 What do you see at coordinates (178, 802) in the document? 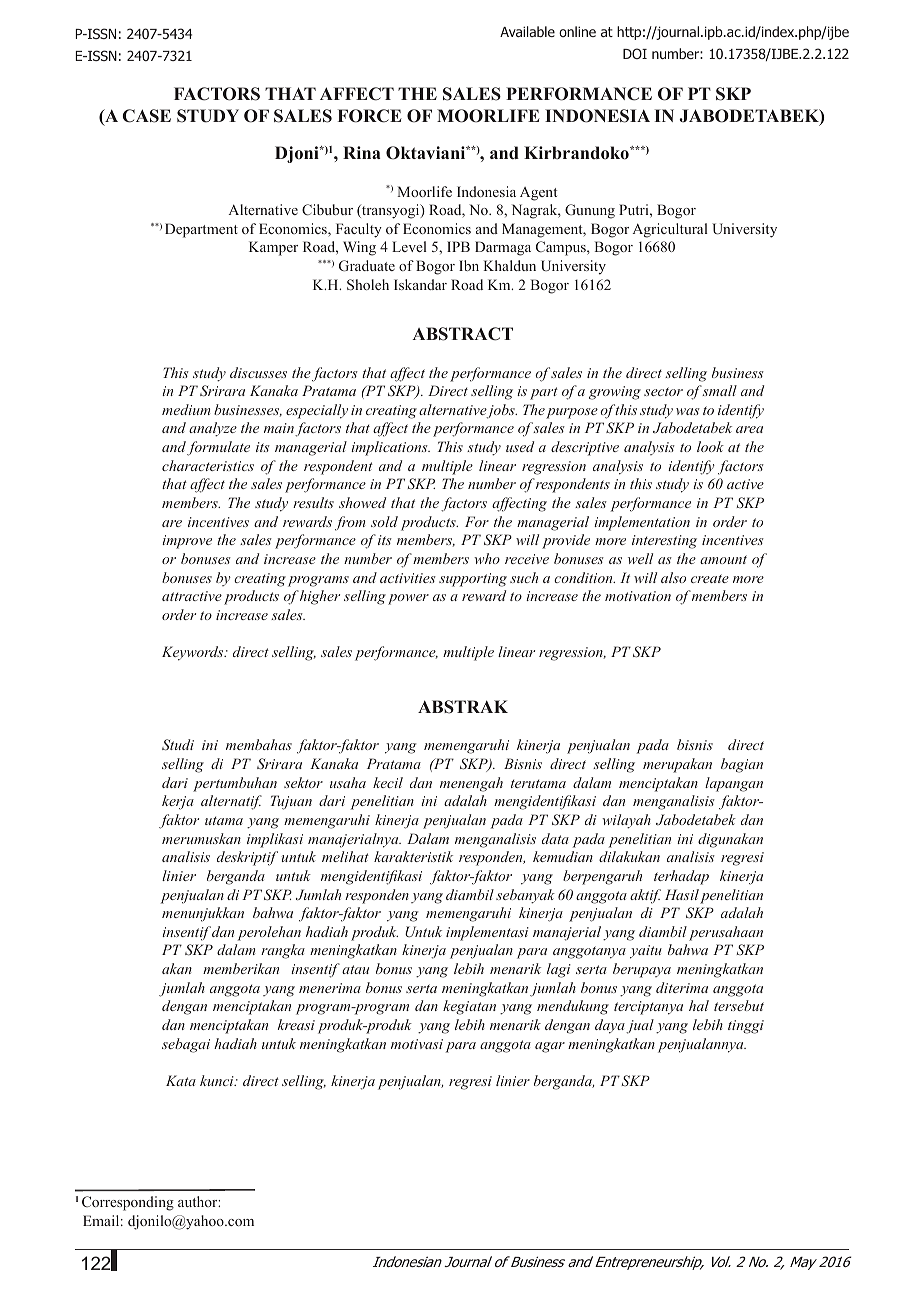
I see `kerja` at bounding box center [178, 802].
